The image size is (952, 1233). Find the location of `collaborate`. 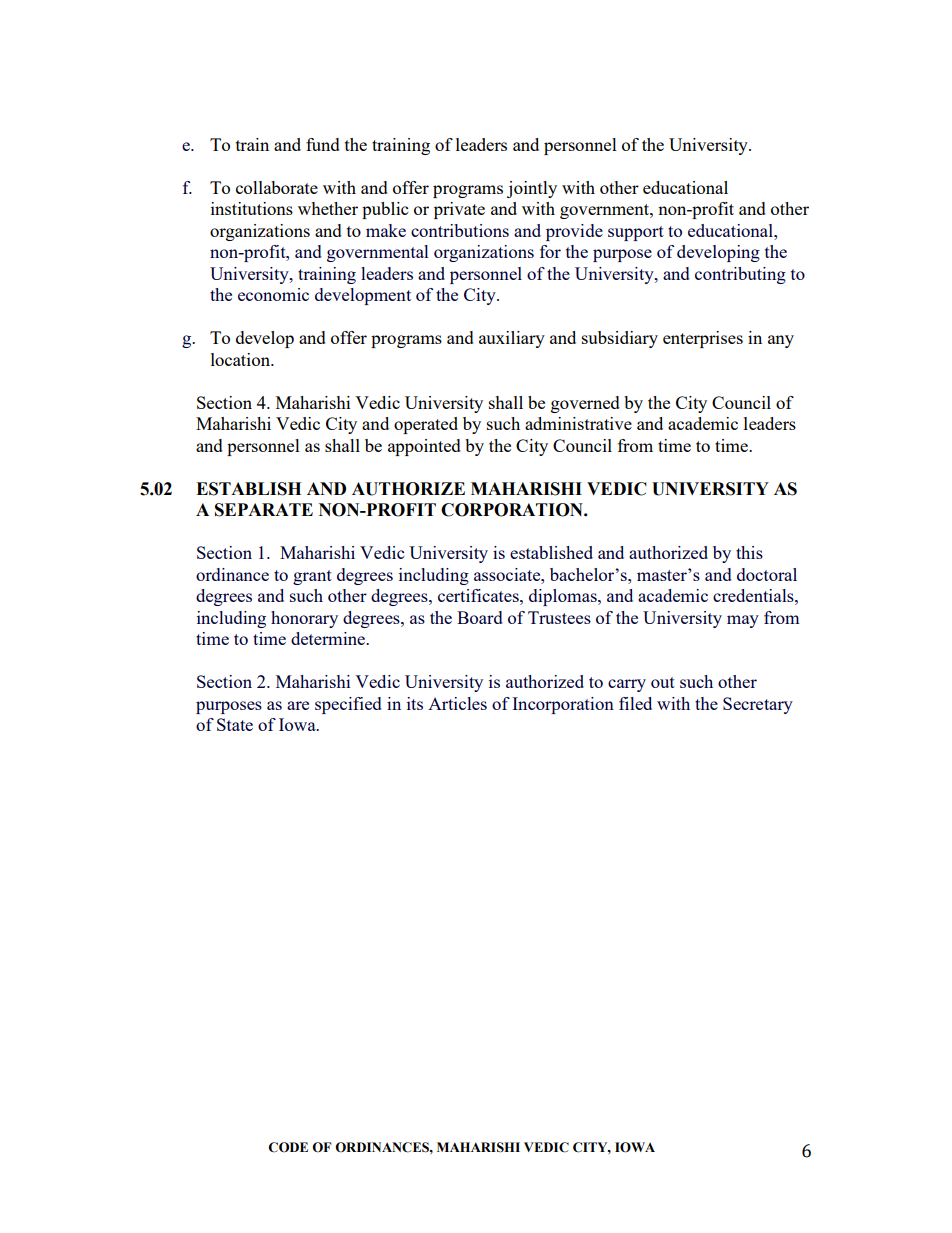

collaborate is located at coordinates (277, 187).
